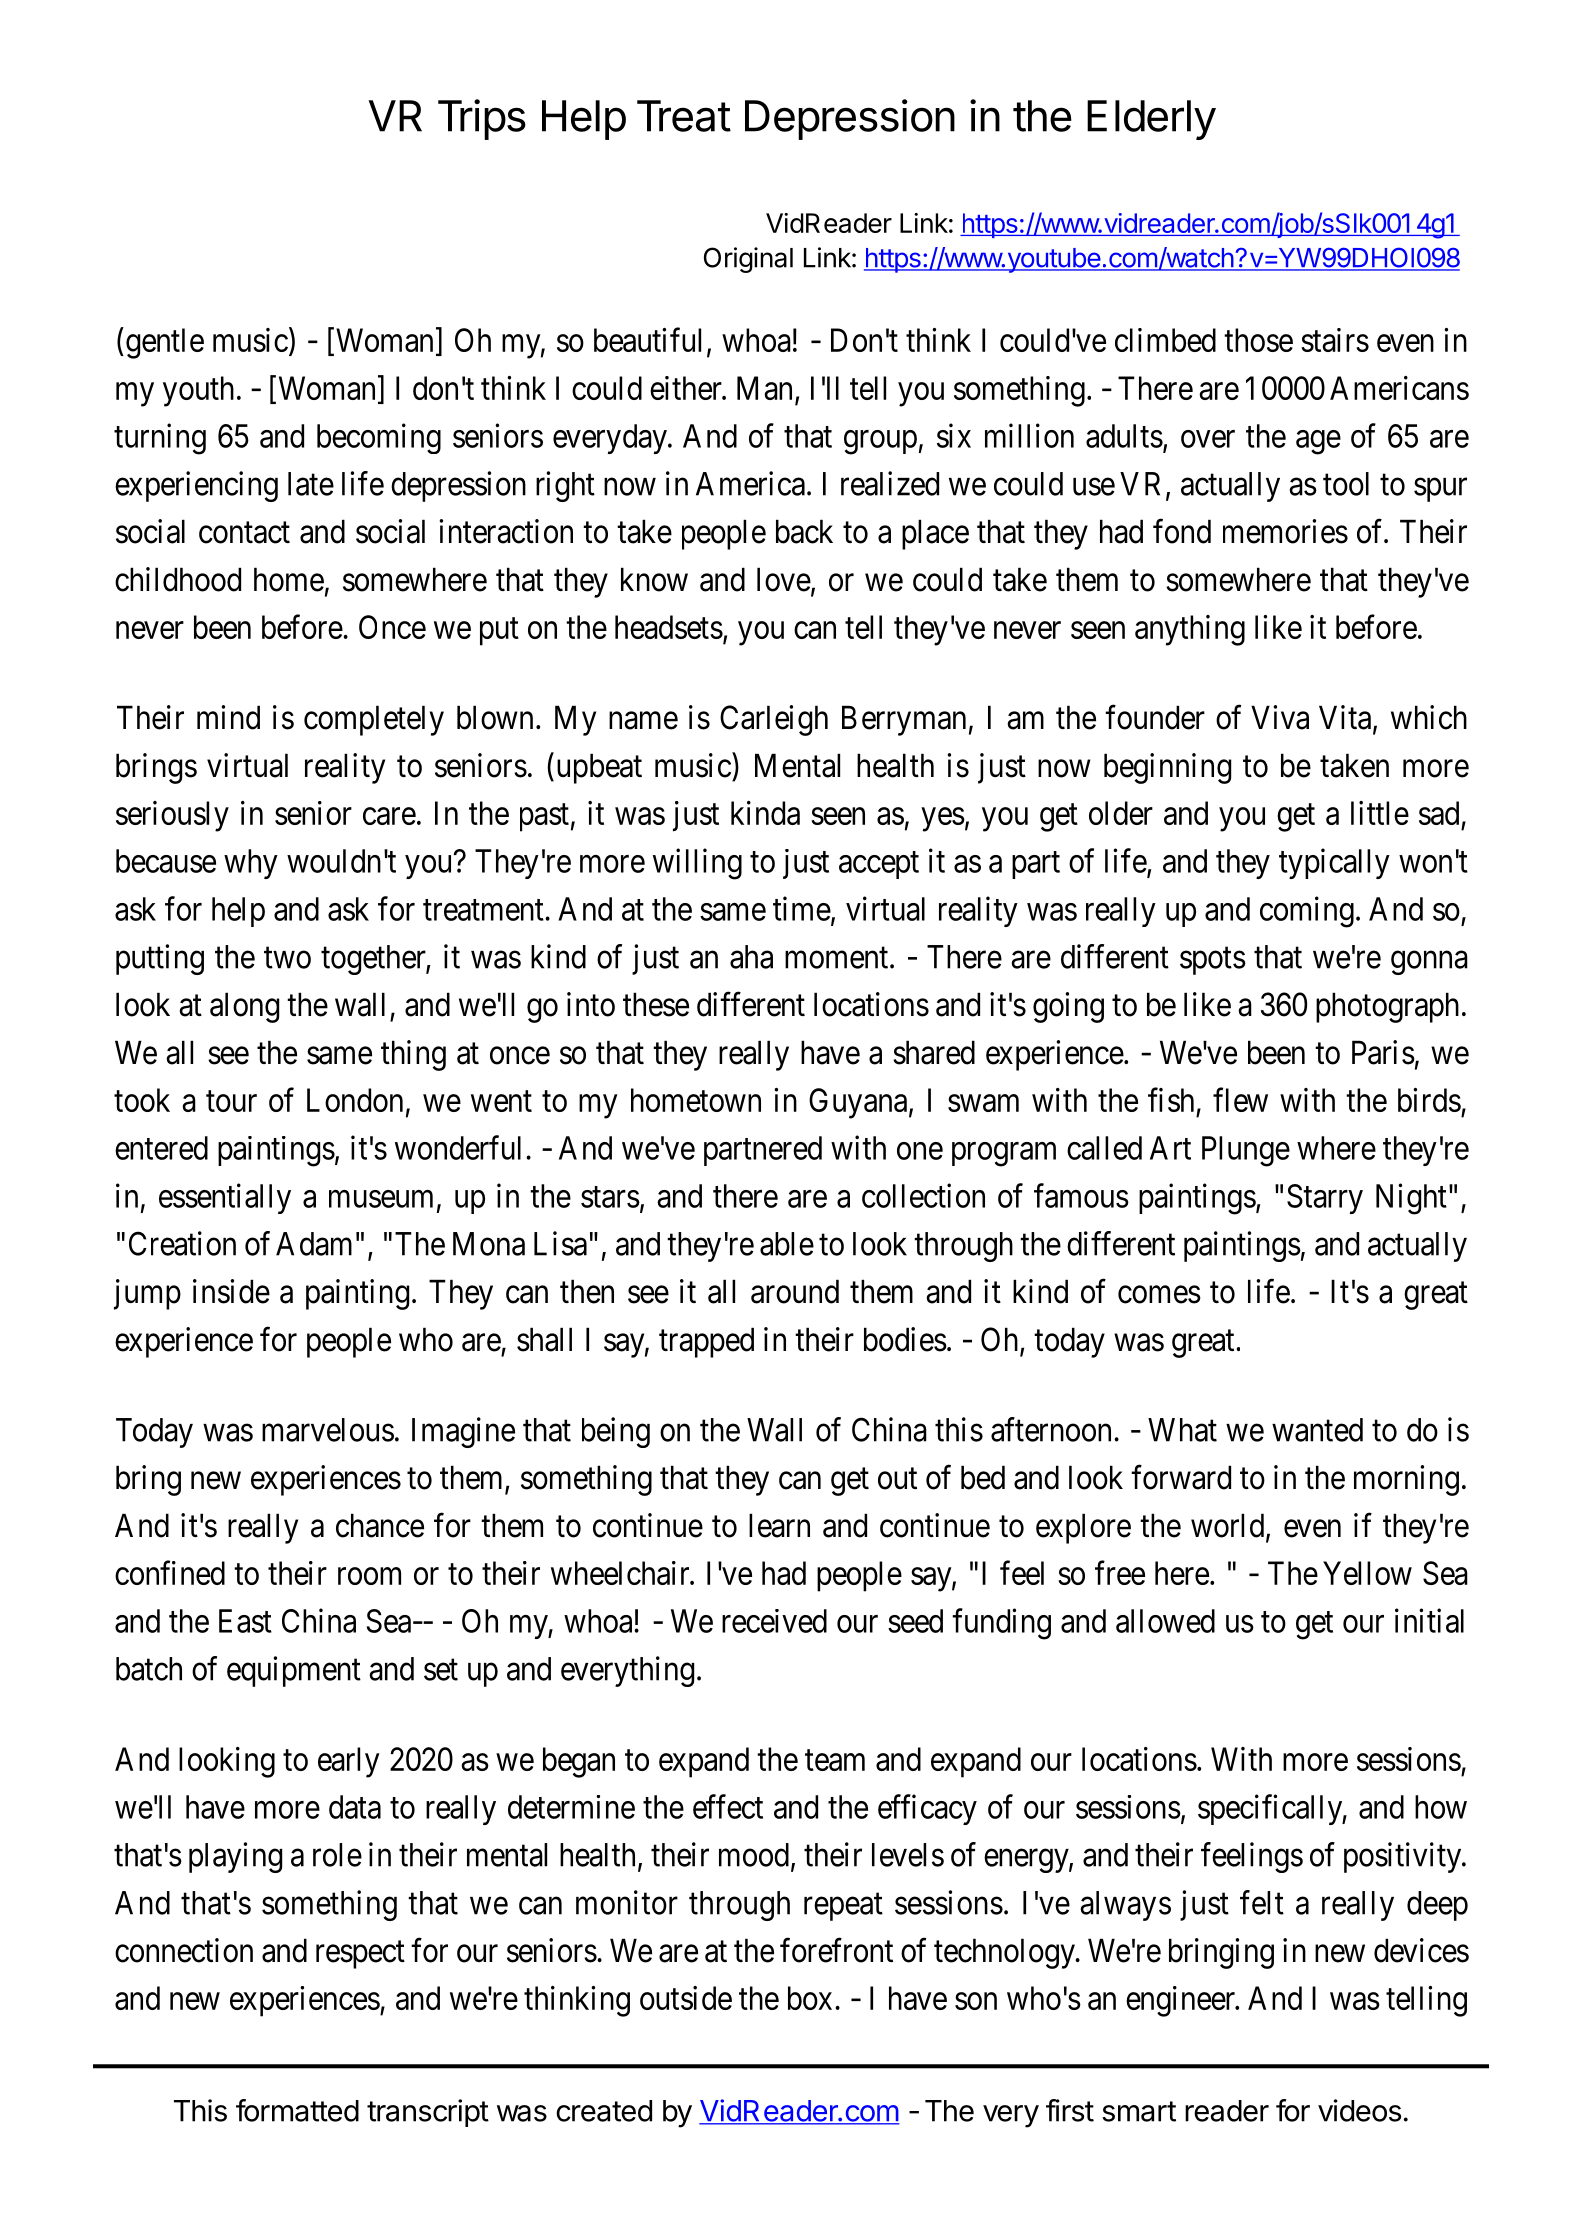  Describe the element at coordinates (482, 119) in the page. I see `Trips` at that location.
